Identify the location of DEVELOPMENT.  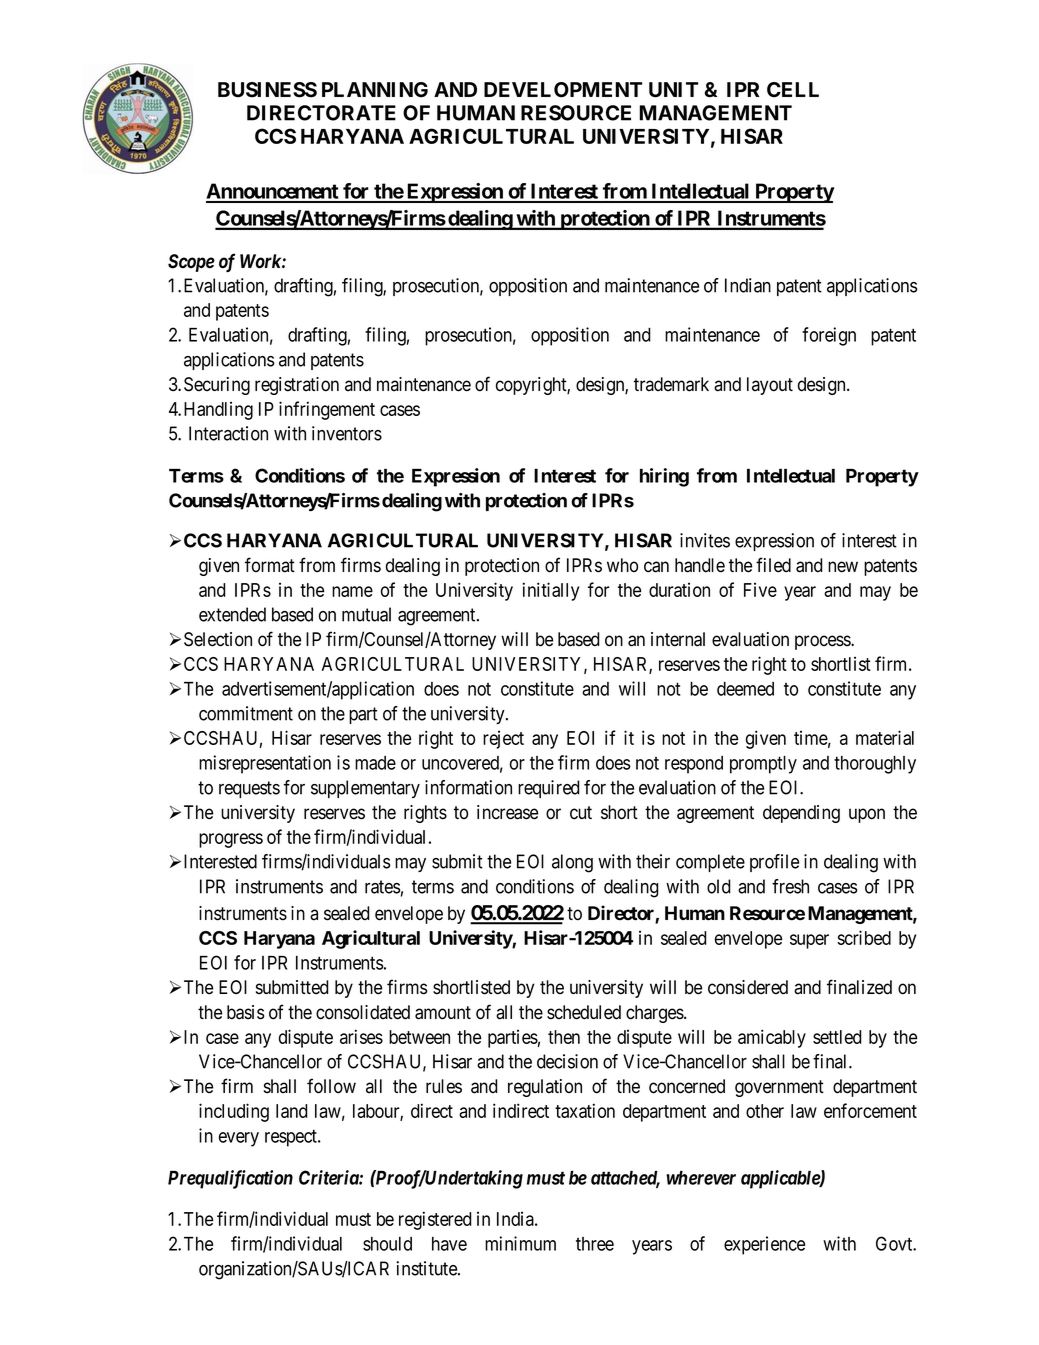
(563, 90).
